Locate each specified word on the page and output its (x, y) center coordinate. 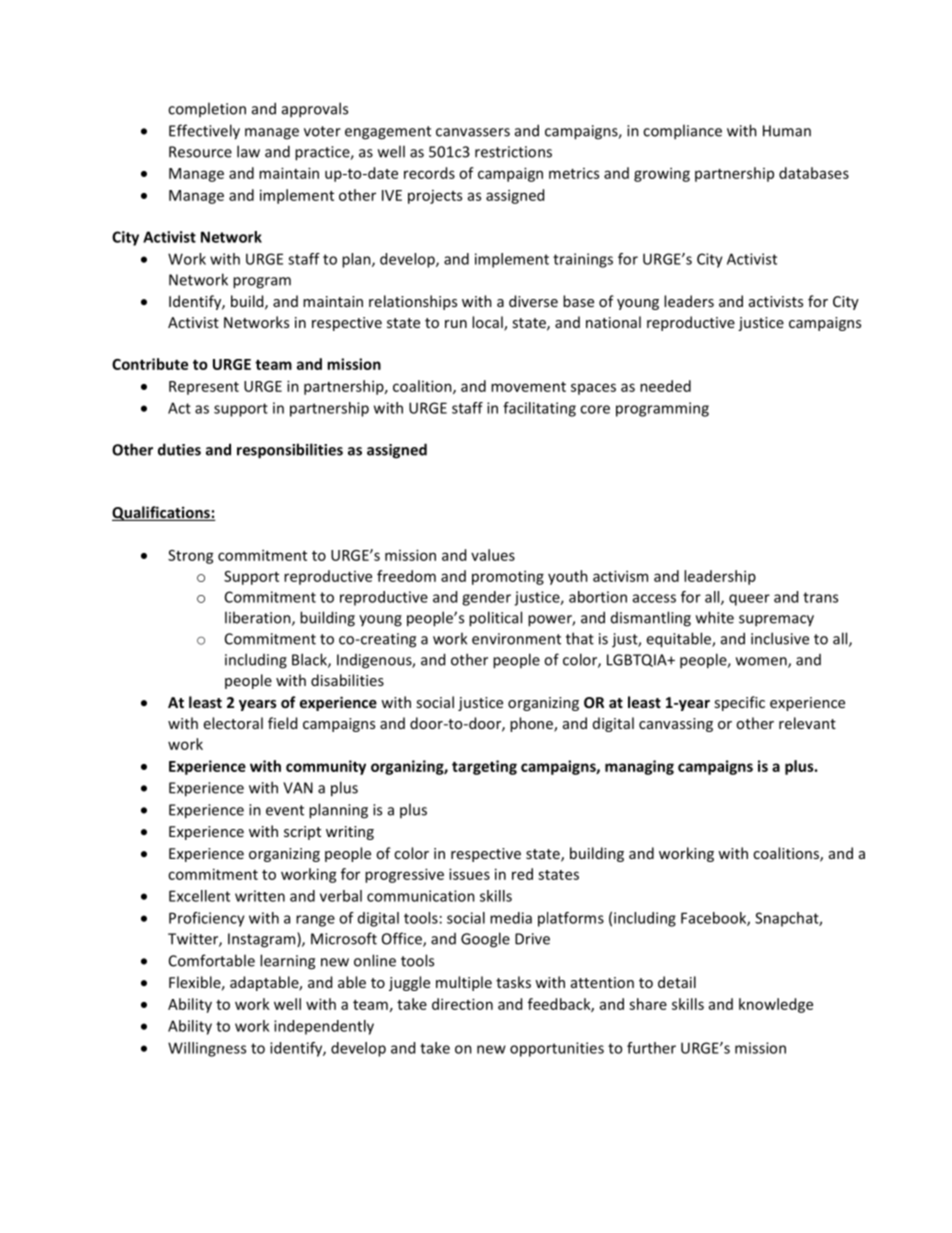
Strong (191, 557)
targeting (484, 767)
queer (749, 600)
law (248, 151)
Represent (204, 388)
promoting (508, 577)
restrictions (513, 152)
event (285, 810)
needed (665, 386)
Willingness (207, 1049)
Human (787, 131)
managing (639, 767)
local (488, 323)
